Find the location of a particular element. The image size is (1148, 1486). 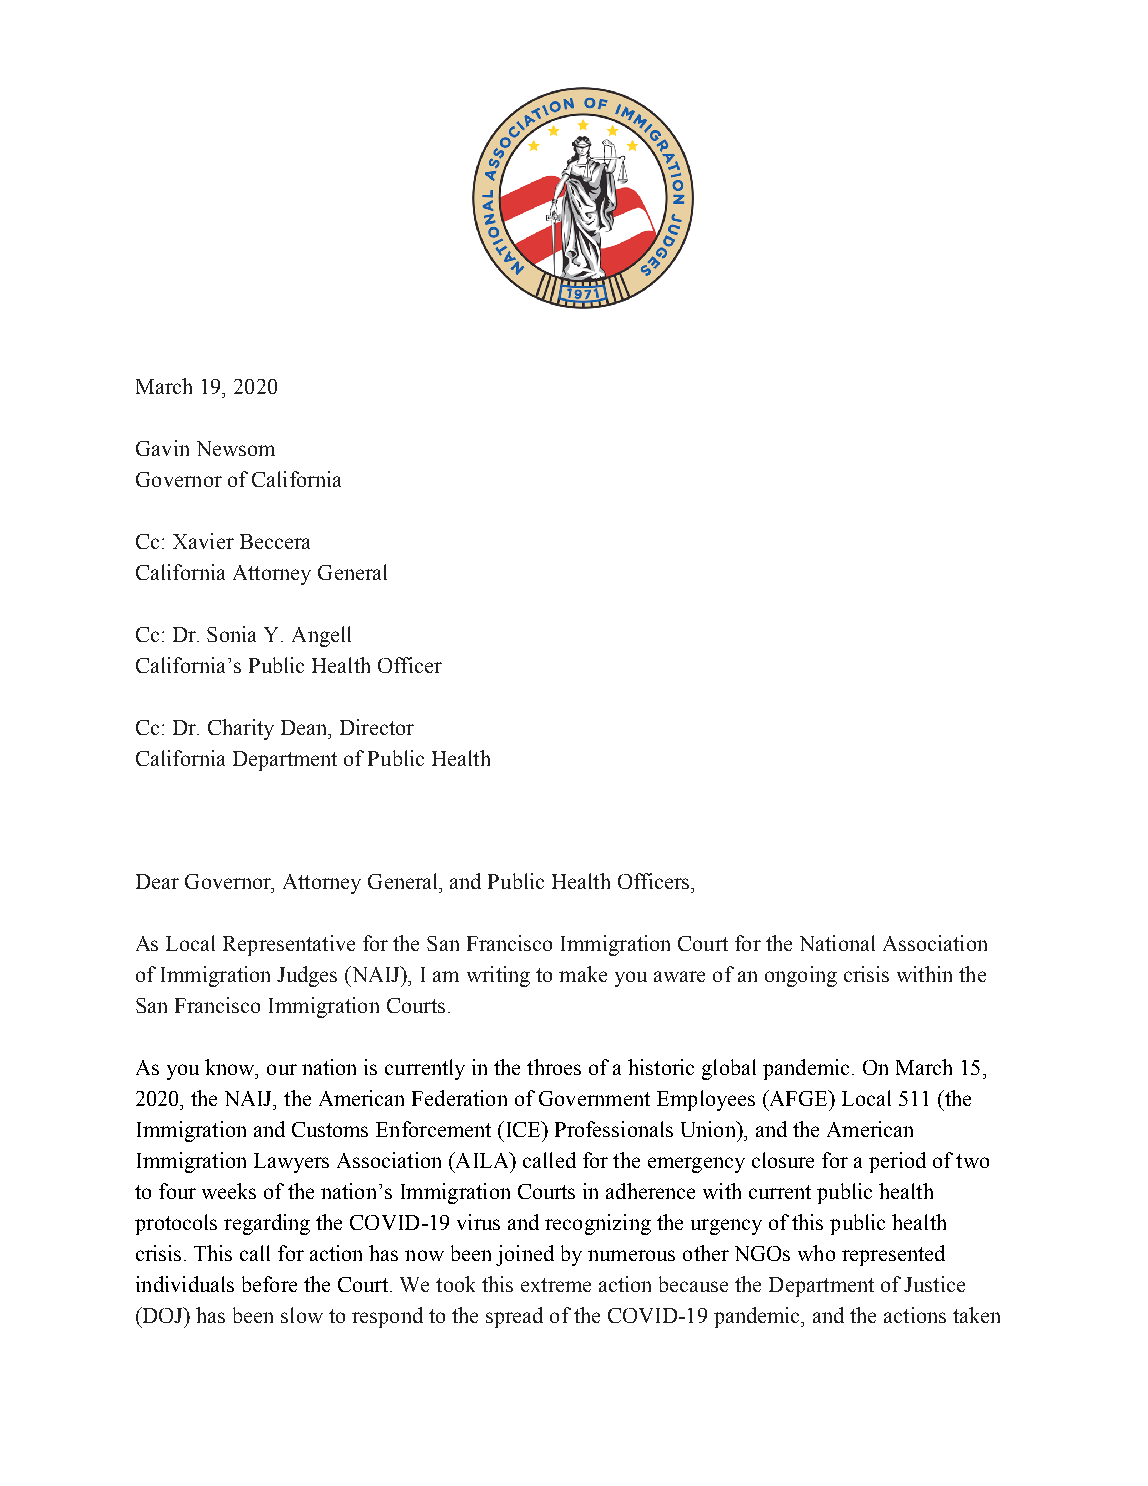

global is located at coordinates (729, 1069).
